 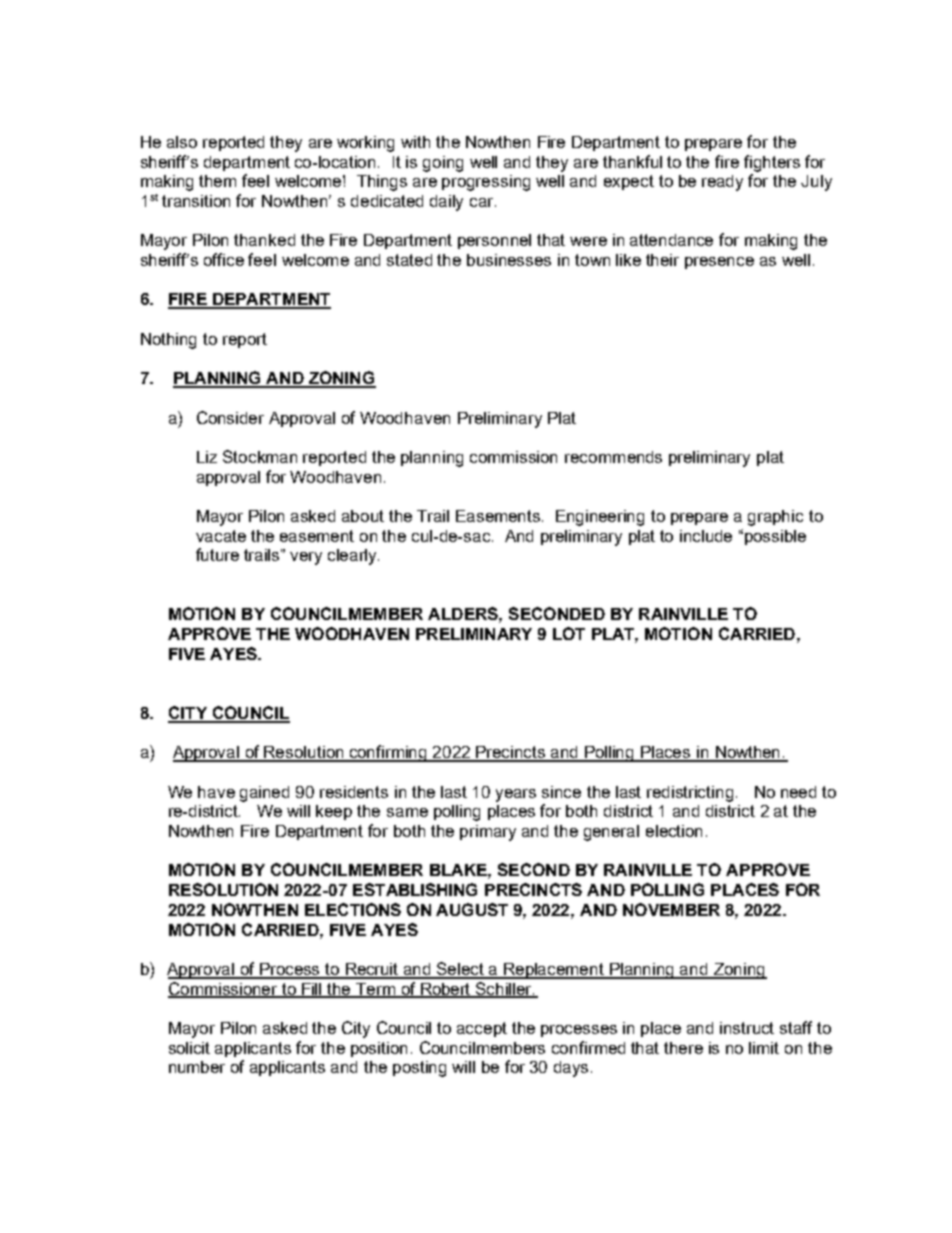 I want to click on solicit, so click(x=189, y=1048).
